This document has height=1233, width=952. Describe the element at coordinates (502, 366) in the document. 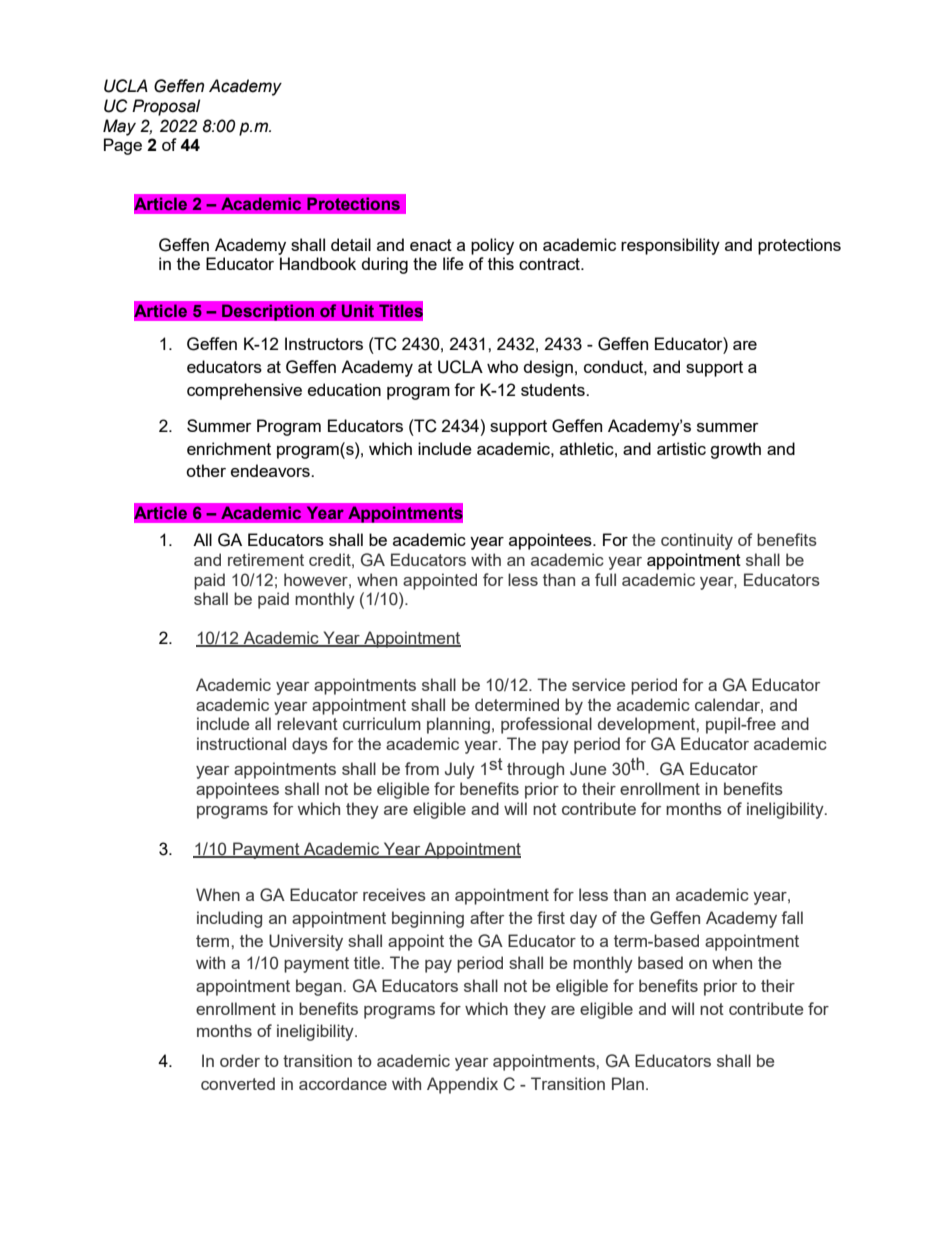

I see `who` at that location.
